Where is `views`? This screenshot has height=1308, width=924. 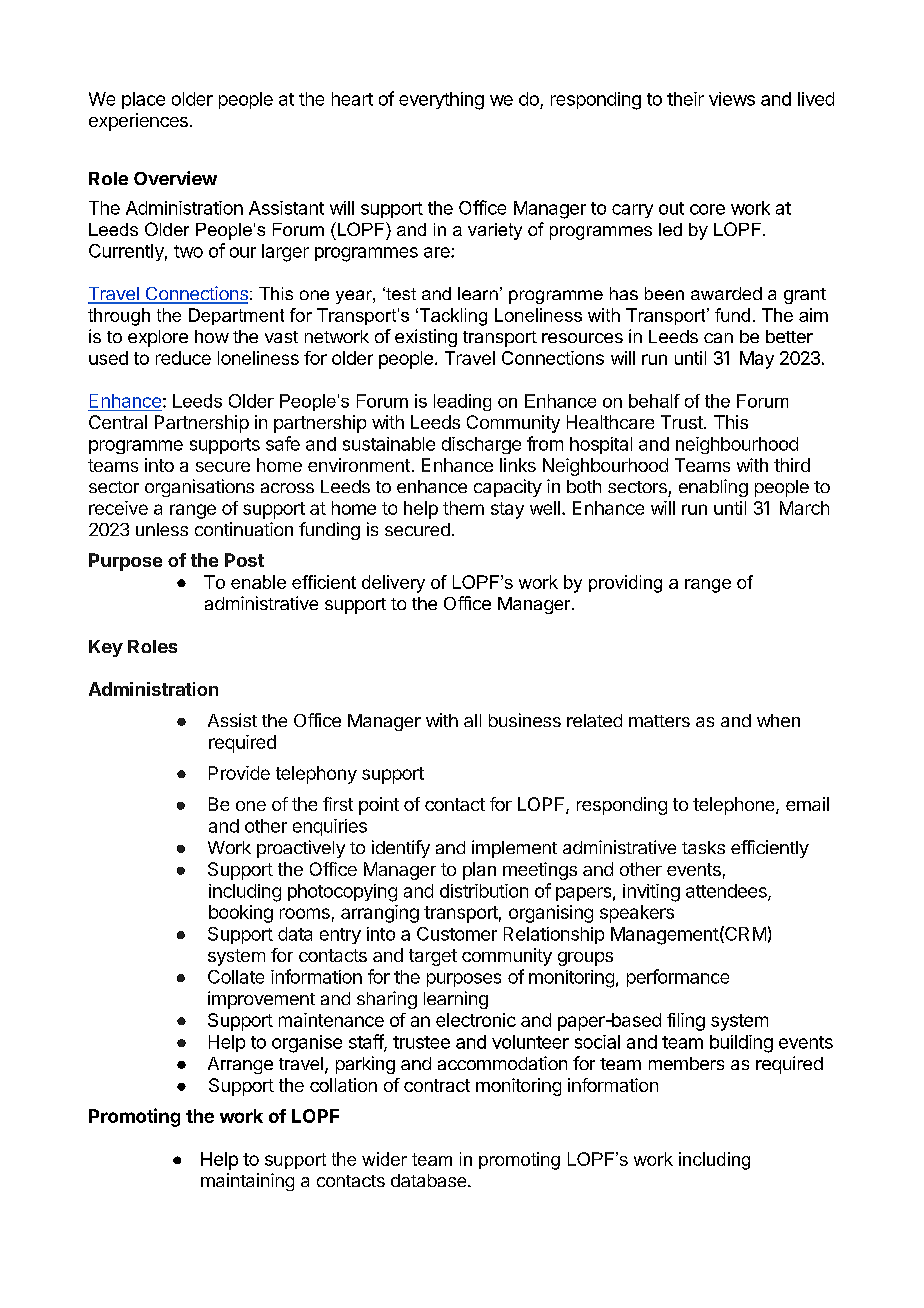
views is located at coordinates (732, 99).
